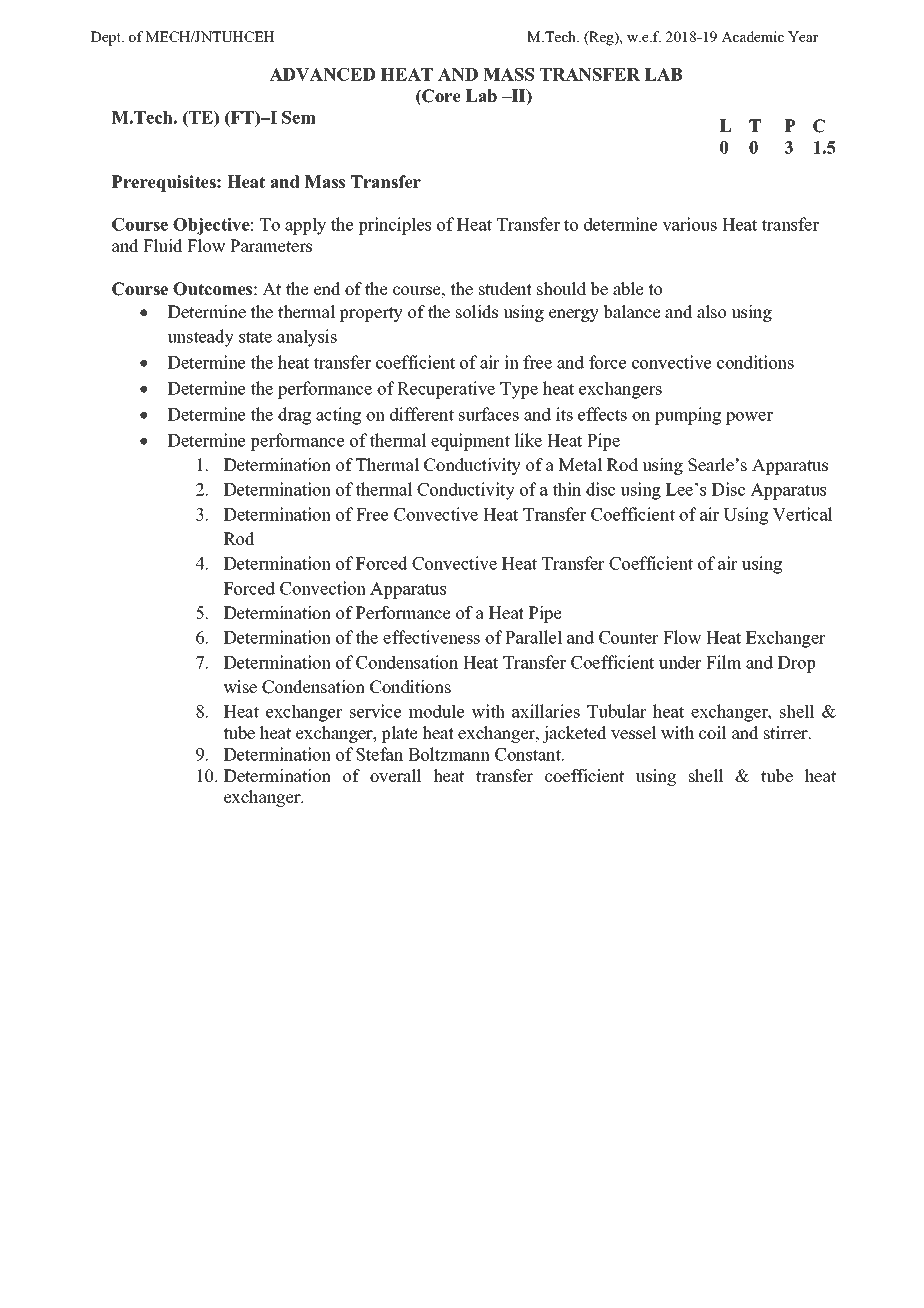  Describe the element at coordinates (107, 38) in the image. I see `Dept` at that location.
